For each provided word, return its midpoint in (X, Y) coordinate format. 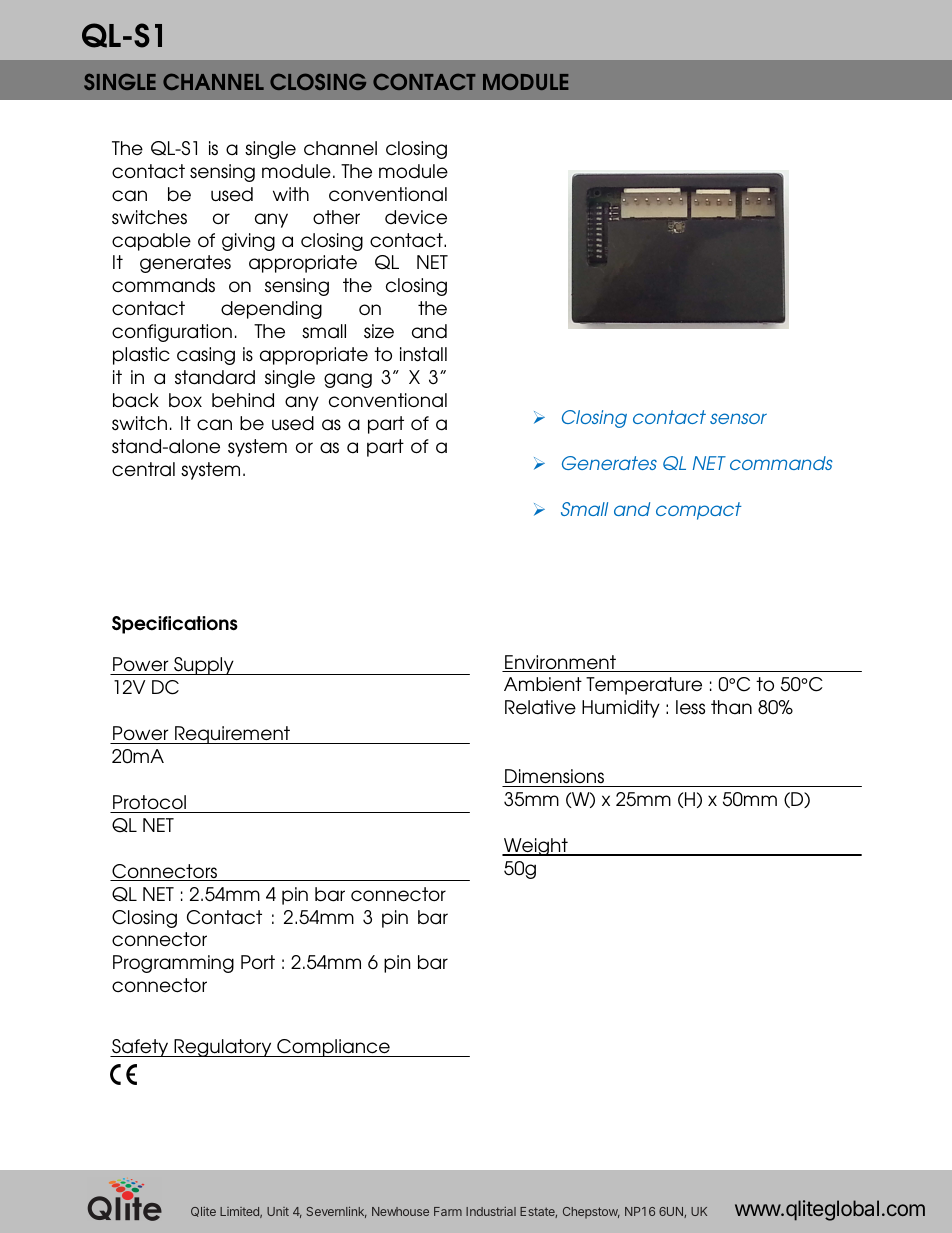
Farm (448, 1211)
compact (699, 511)
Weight (536, 847)
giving (248, 242)
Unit (278, 1211)
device (416, 217)
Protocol (149, 802)
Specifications (175, 625)
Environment (560, 663)
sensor (738, 418)
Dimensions (554, 776)
